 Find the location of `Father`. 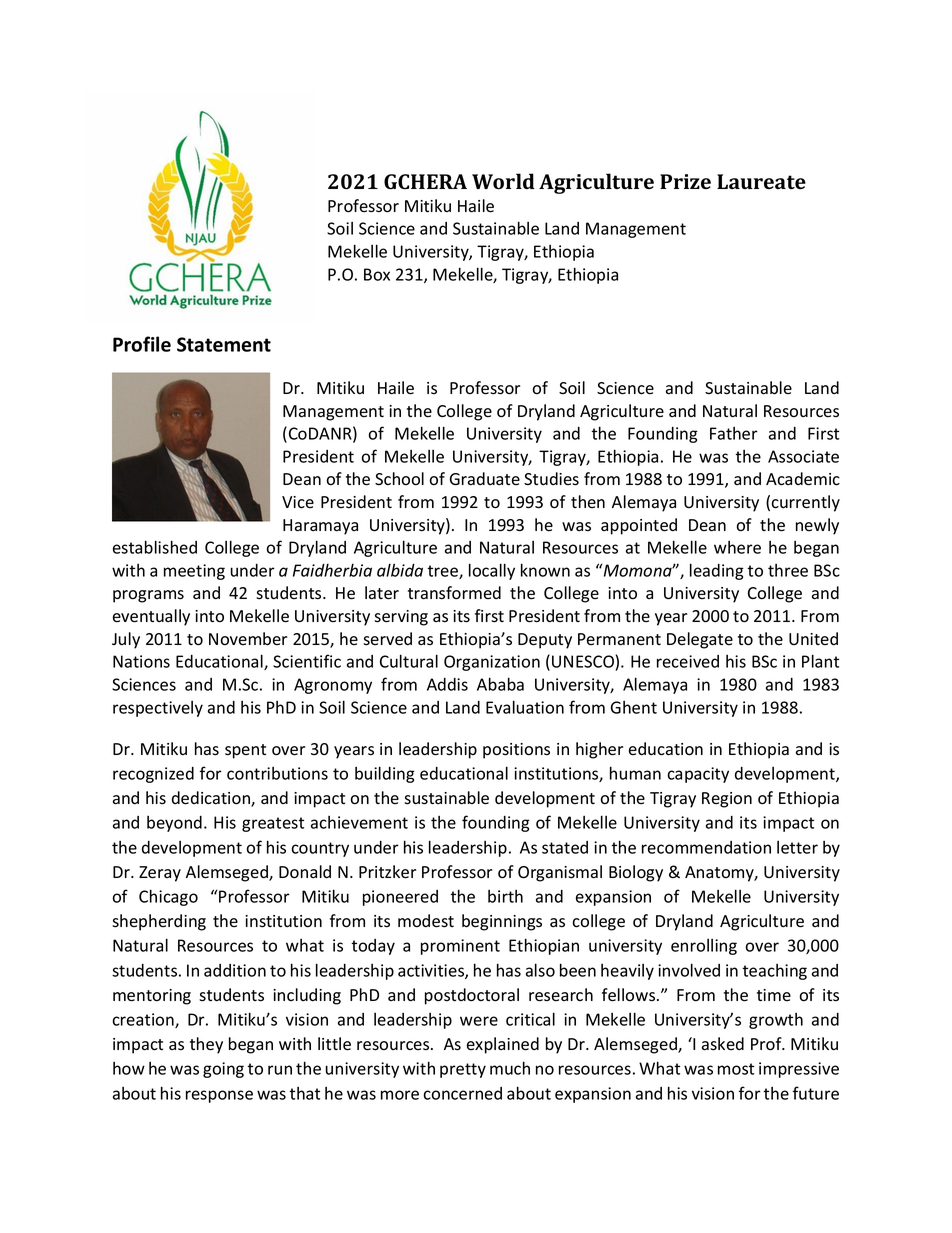

Father is located at coordinates (734, 433).
